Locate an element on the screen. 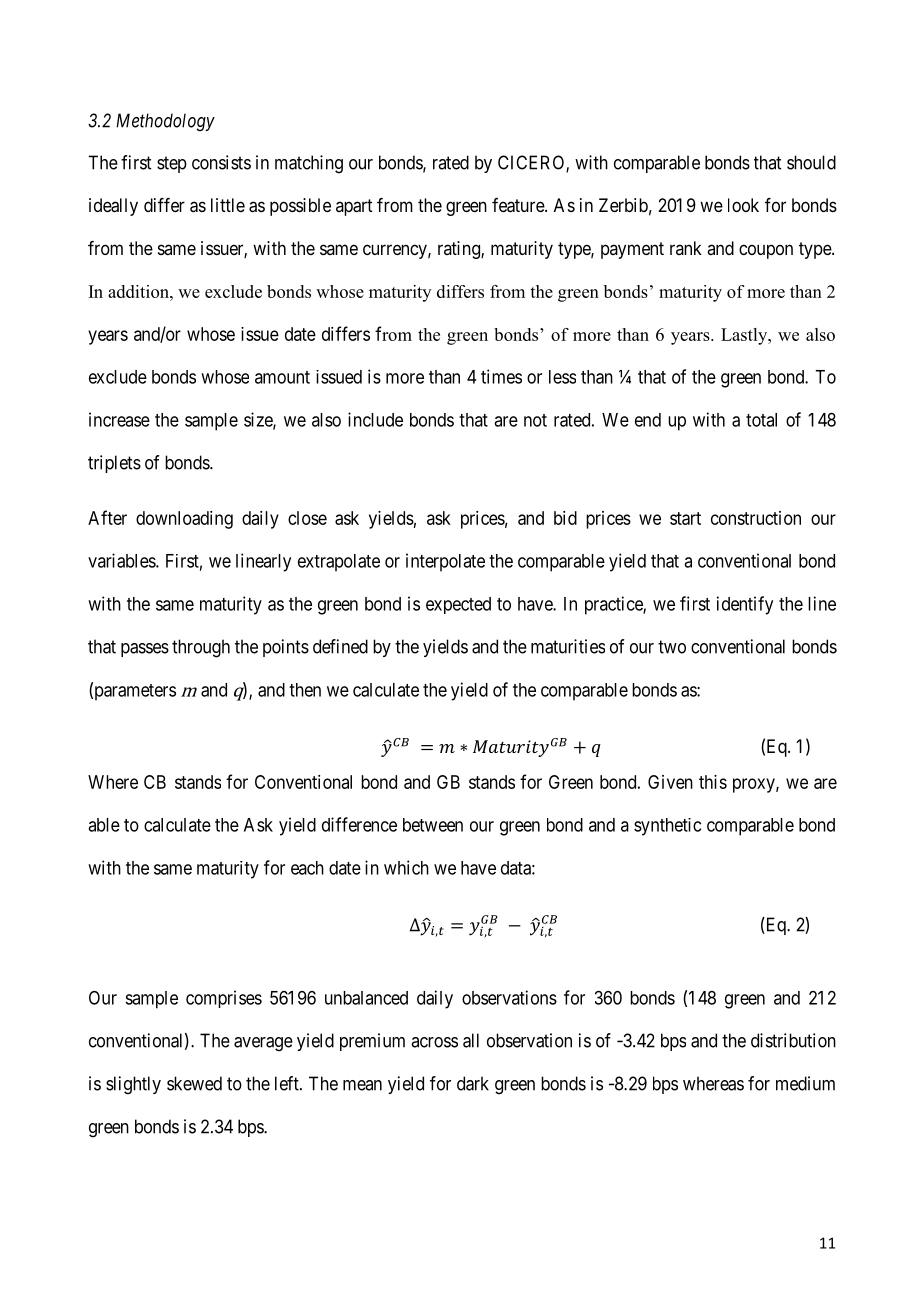 The width and height of the screenshot is (924, 1308). across is located at coordinates (434, 1042).
